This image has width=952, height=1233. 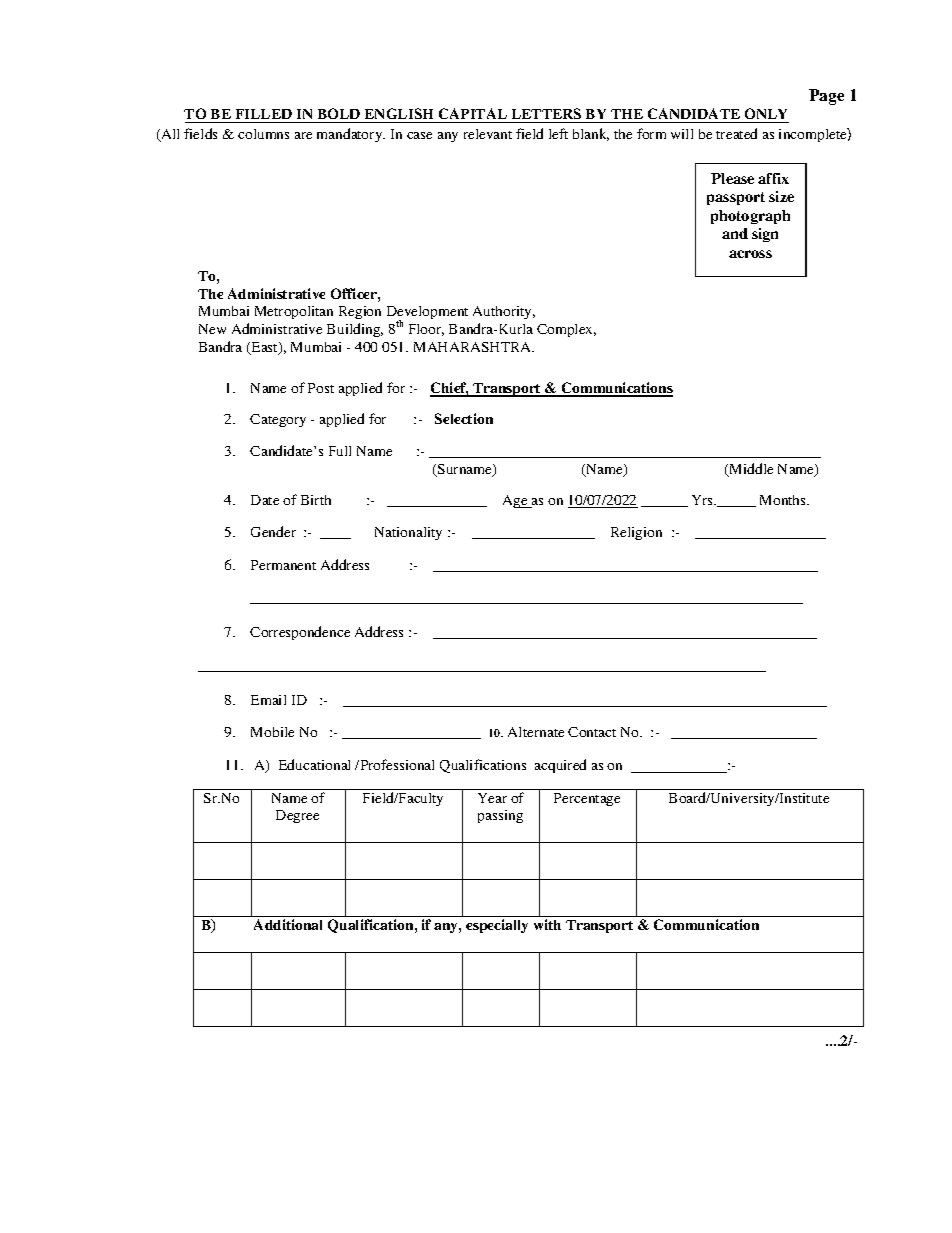 I want to click on Middle, so click(x=750, y=470).
